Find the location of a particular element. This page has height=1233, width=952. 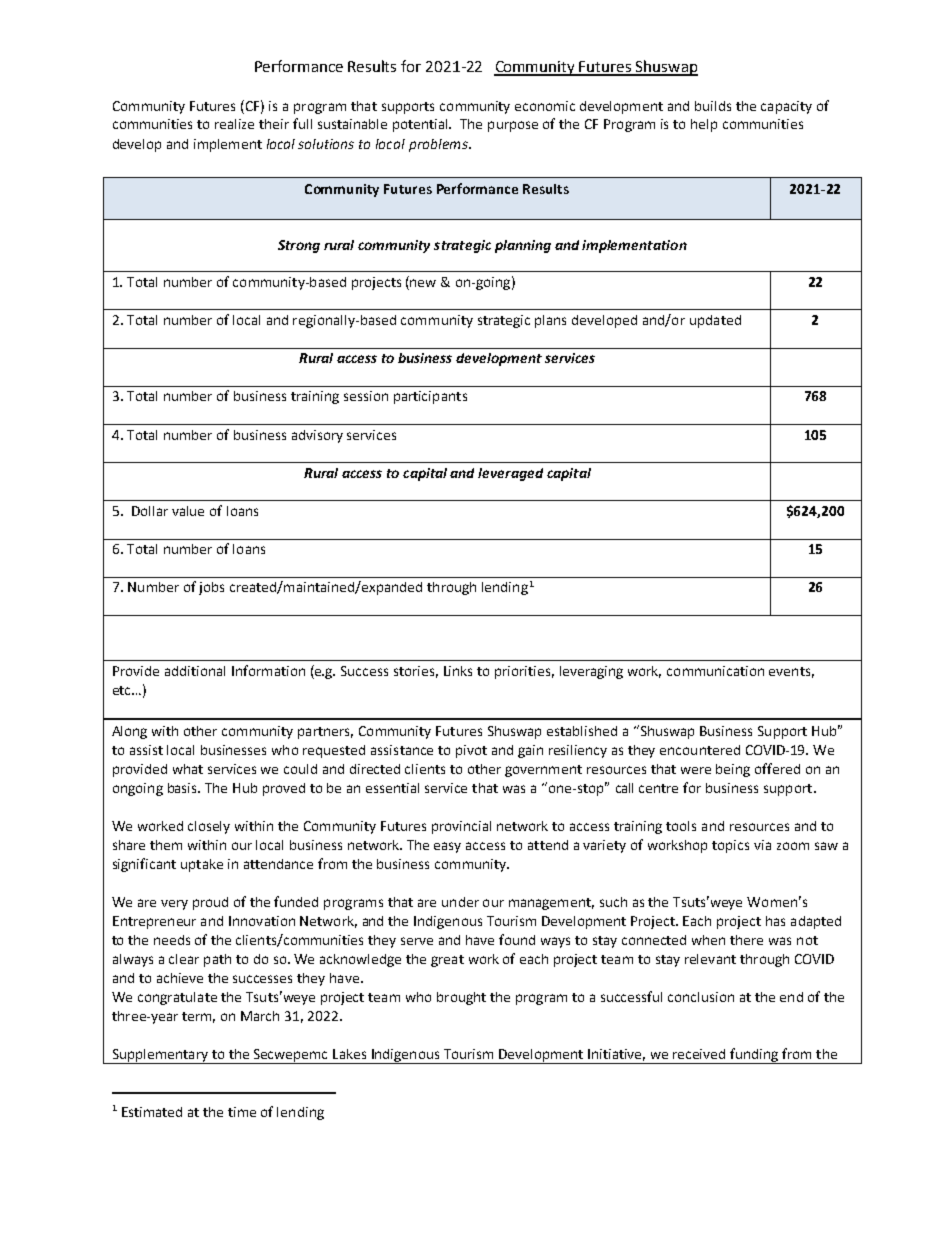

communication is located at coordinates (715, 671).
